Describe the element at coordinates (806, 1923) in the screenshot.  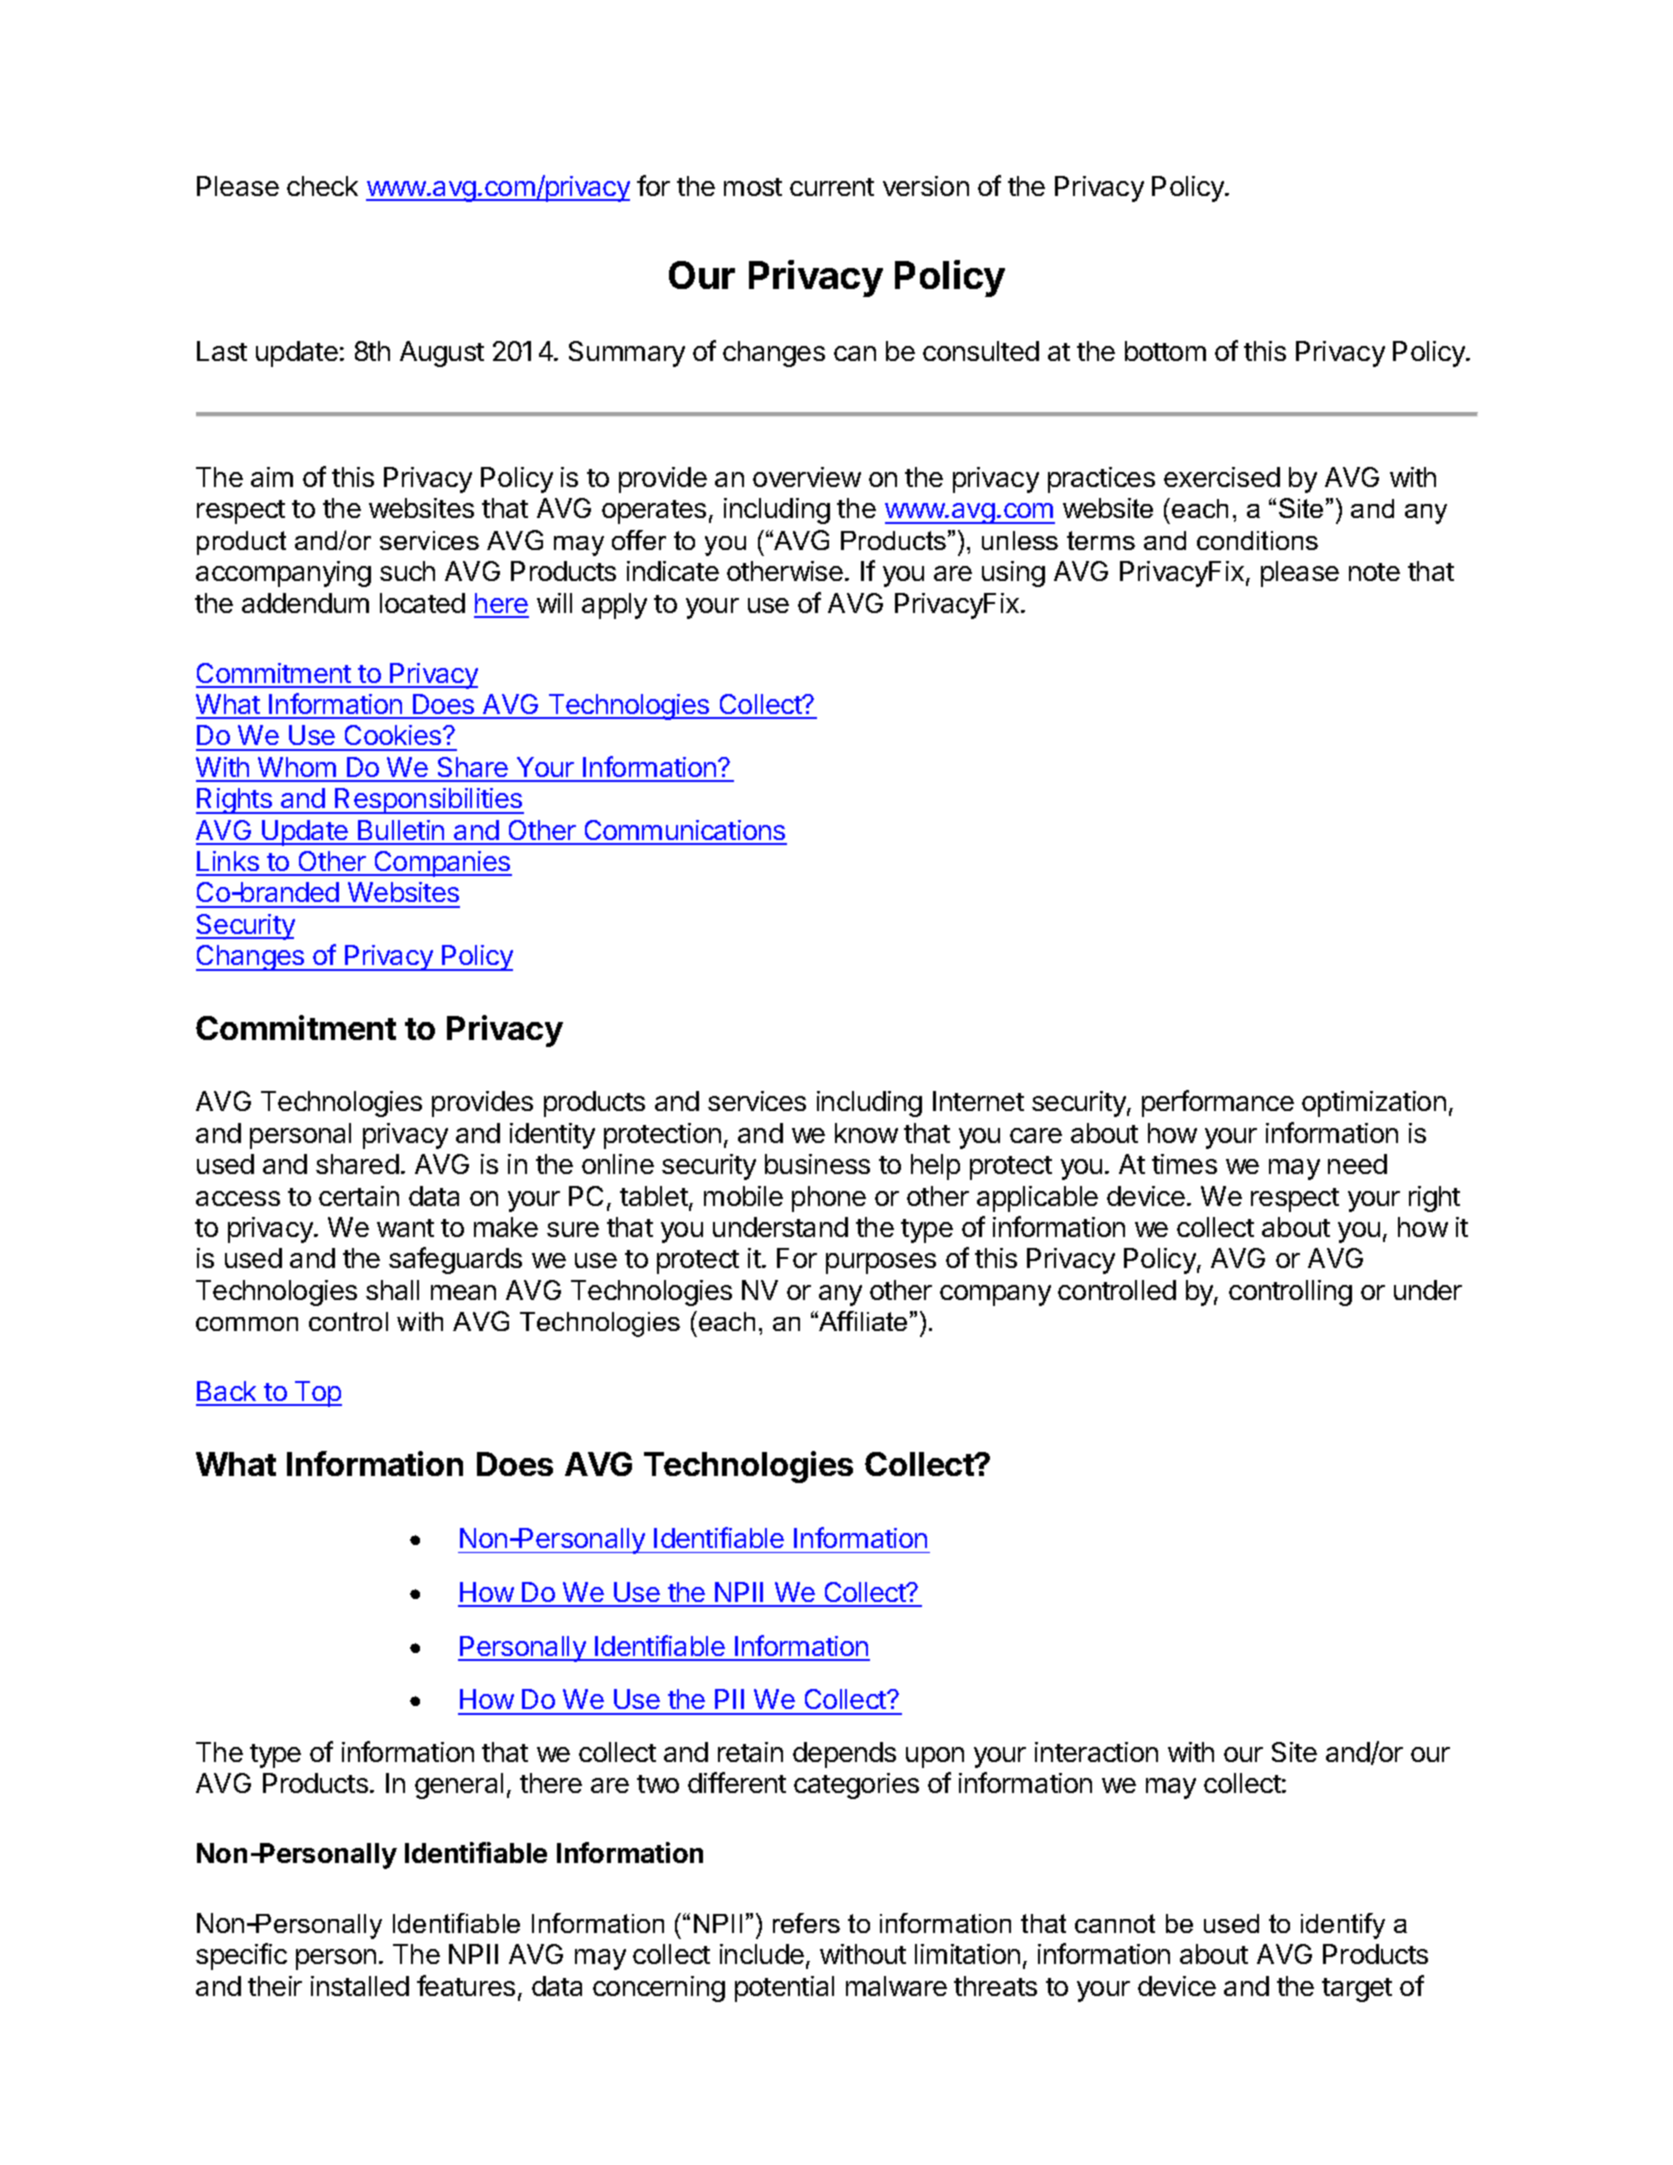
I see `refers` at that location.
